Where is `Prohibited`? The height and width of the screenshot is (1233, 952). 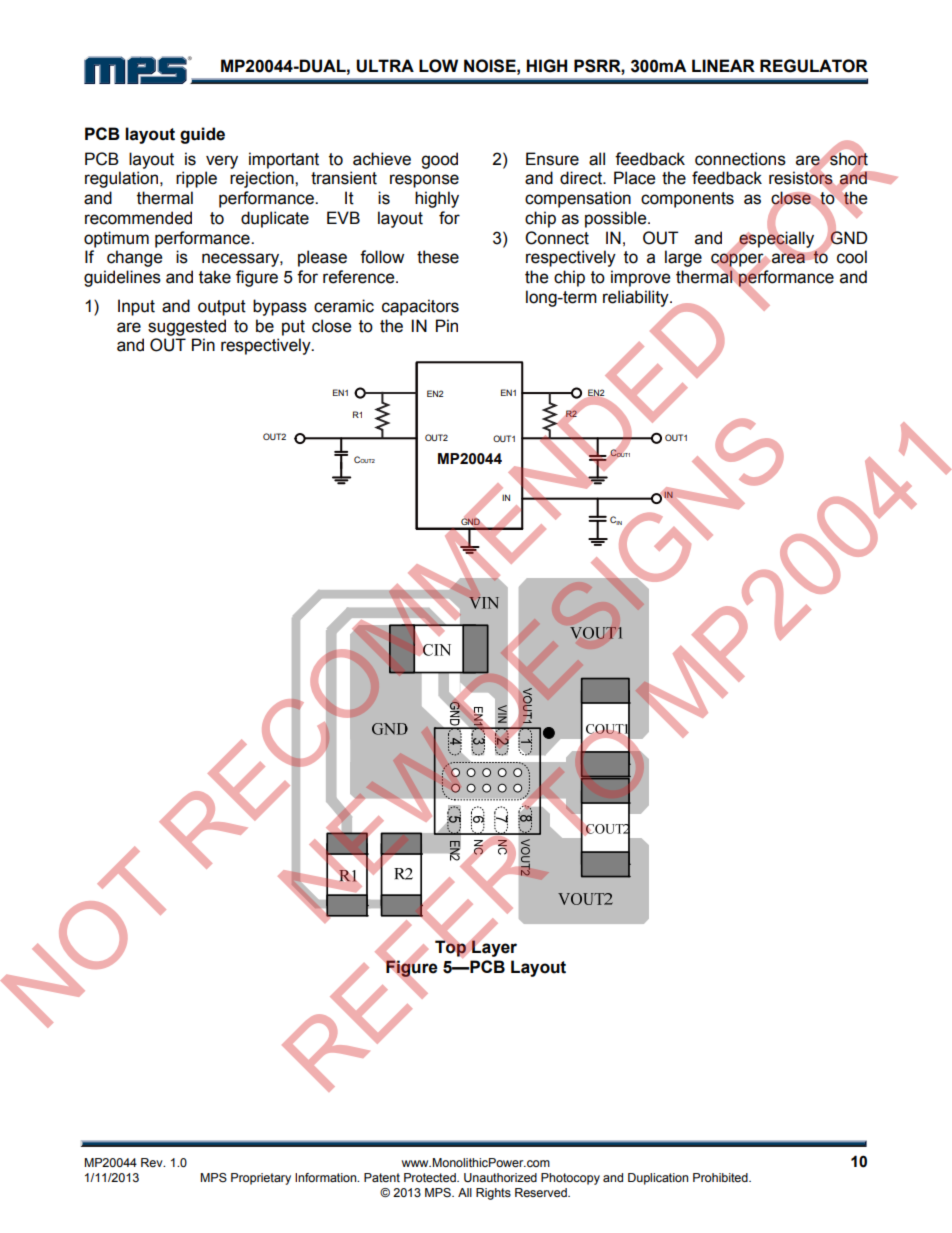 Prohibited is located at coordinates (721, 1177).
